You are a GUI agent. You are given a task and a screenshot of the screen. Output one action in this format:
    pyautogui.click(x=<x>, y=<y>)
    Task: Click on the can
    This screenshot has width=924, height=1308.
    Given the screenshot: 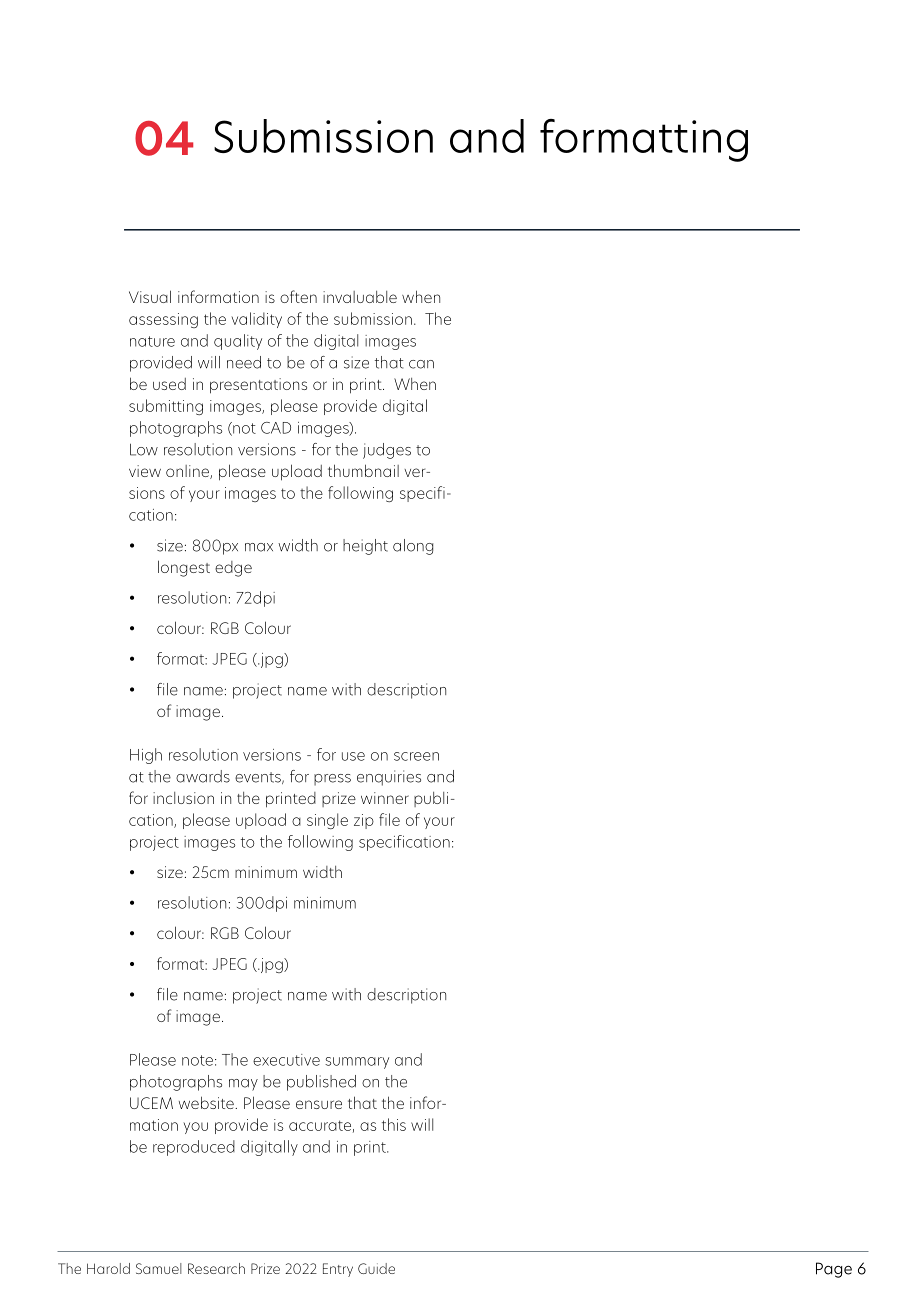 What is the action you would take?
    pyautogui.click(x=421, y=364)
